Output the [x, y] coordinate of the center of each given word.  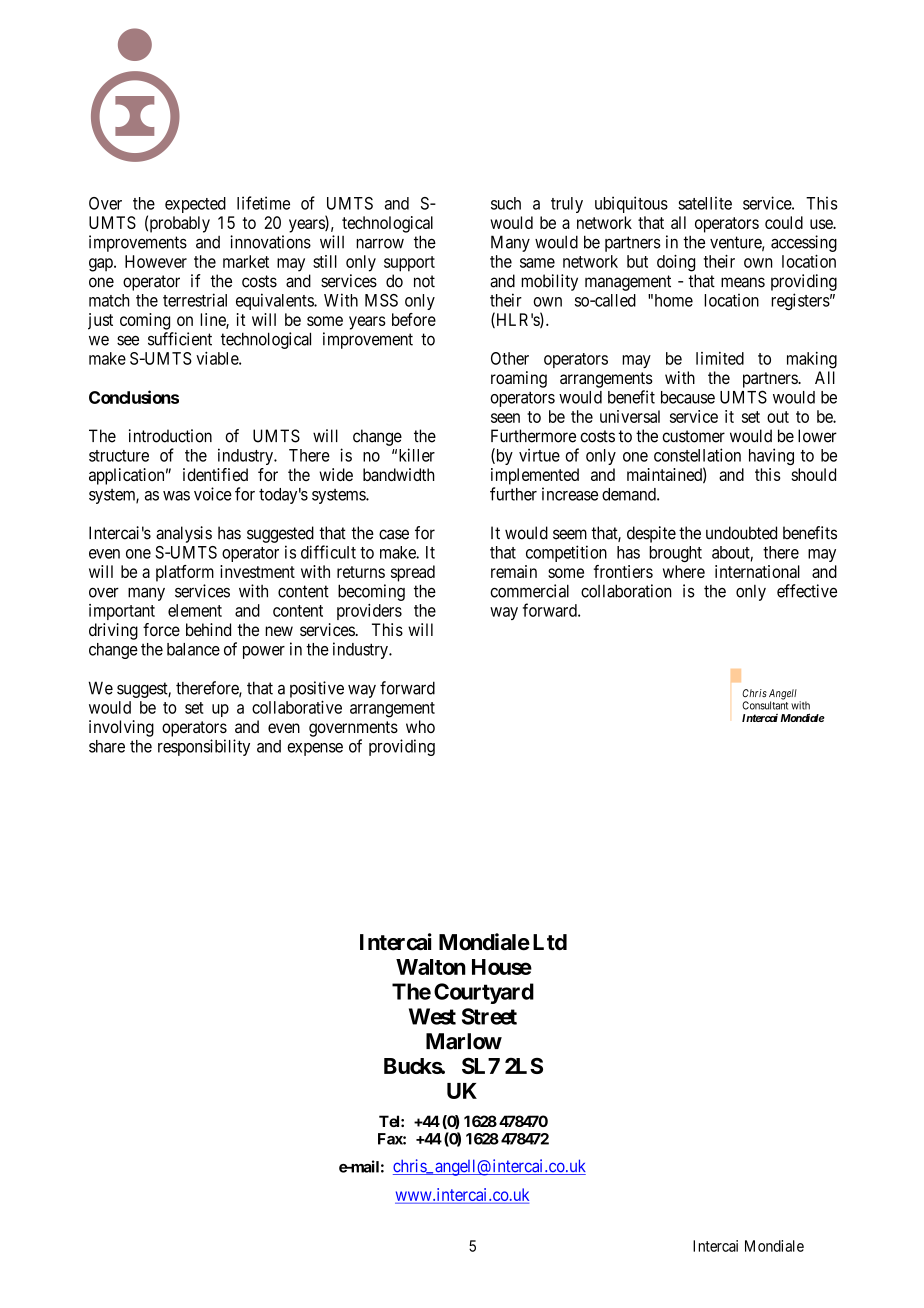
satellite [705, 203]
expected [195, 205]
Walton [431, 967]
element [195, 610]
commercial [529, 591]
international [757, 571]
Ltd [550, 942]
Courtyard [484, 993]
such [506, 203]
